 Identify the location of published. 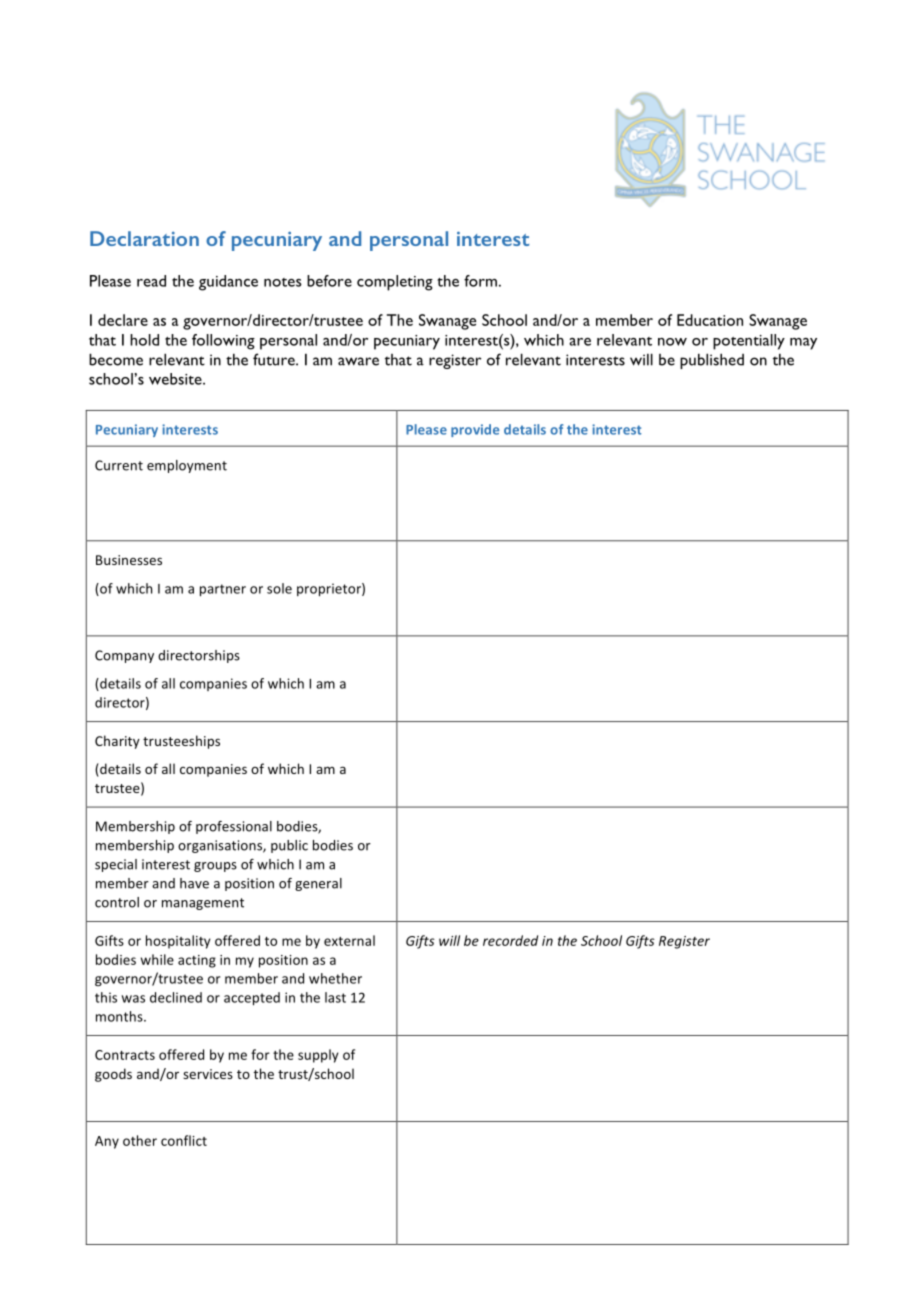
(712, 361).
